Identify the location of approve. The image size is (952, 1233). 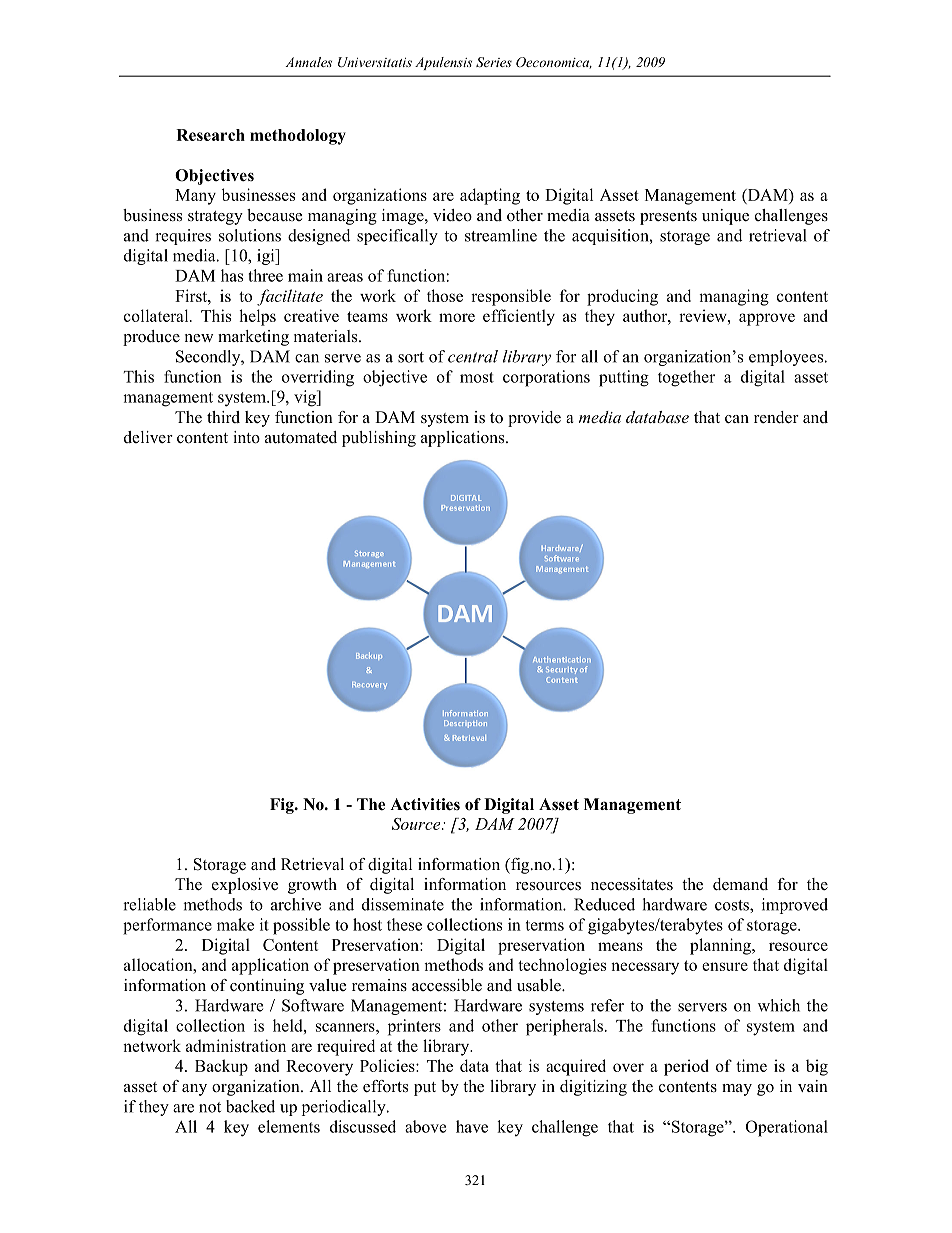
(767, 319).
